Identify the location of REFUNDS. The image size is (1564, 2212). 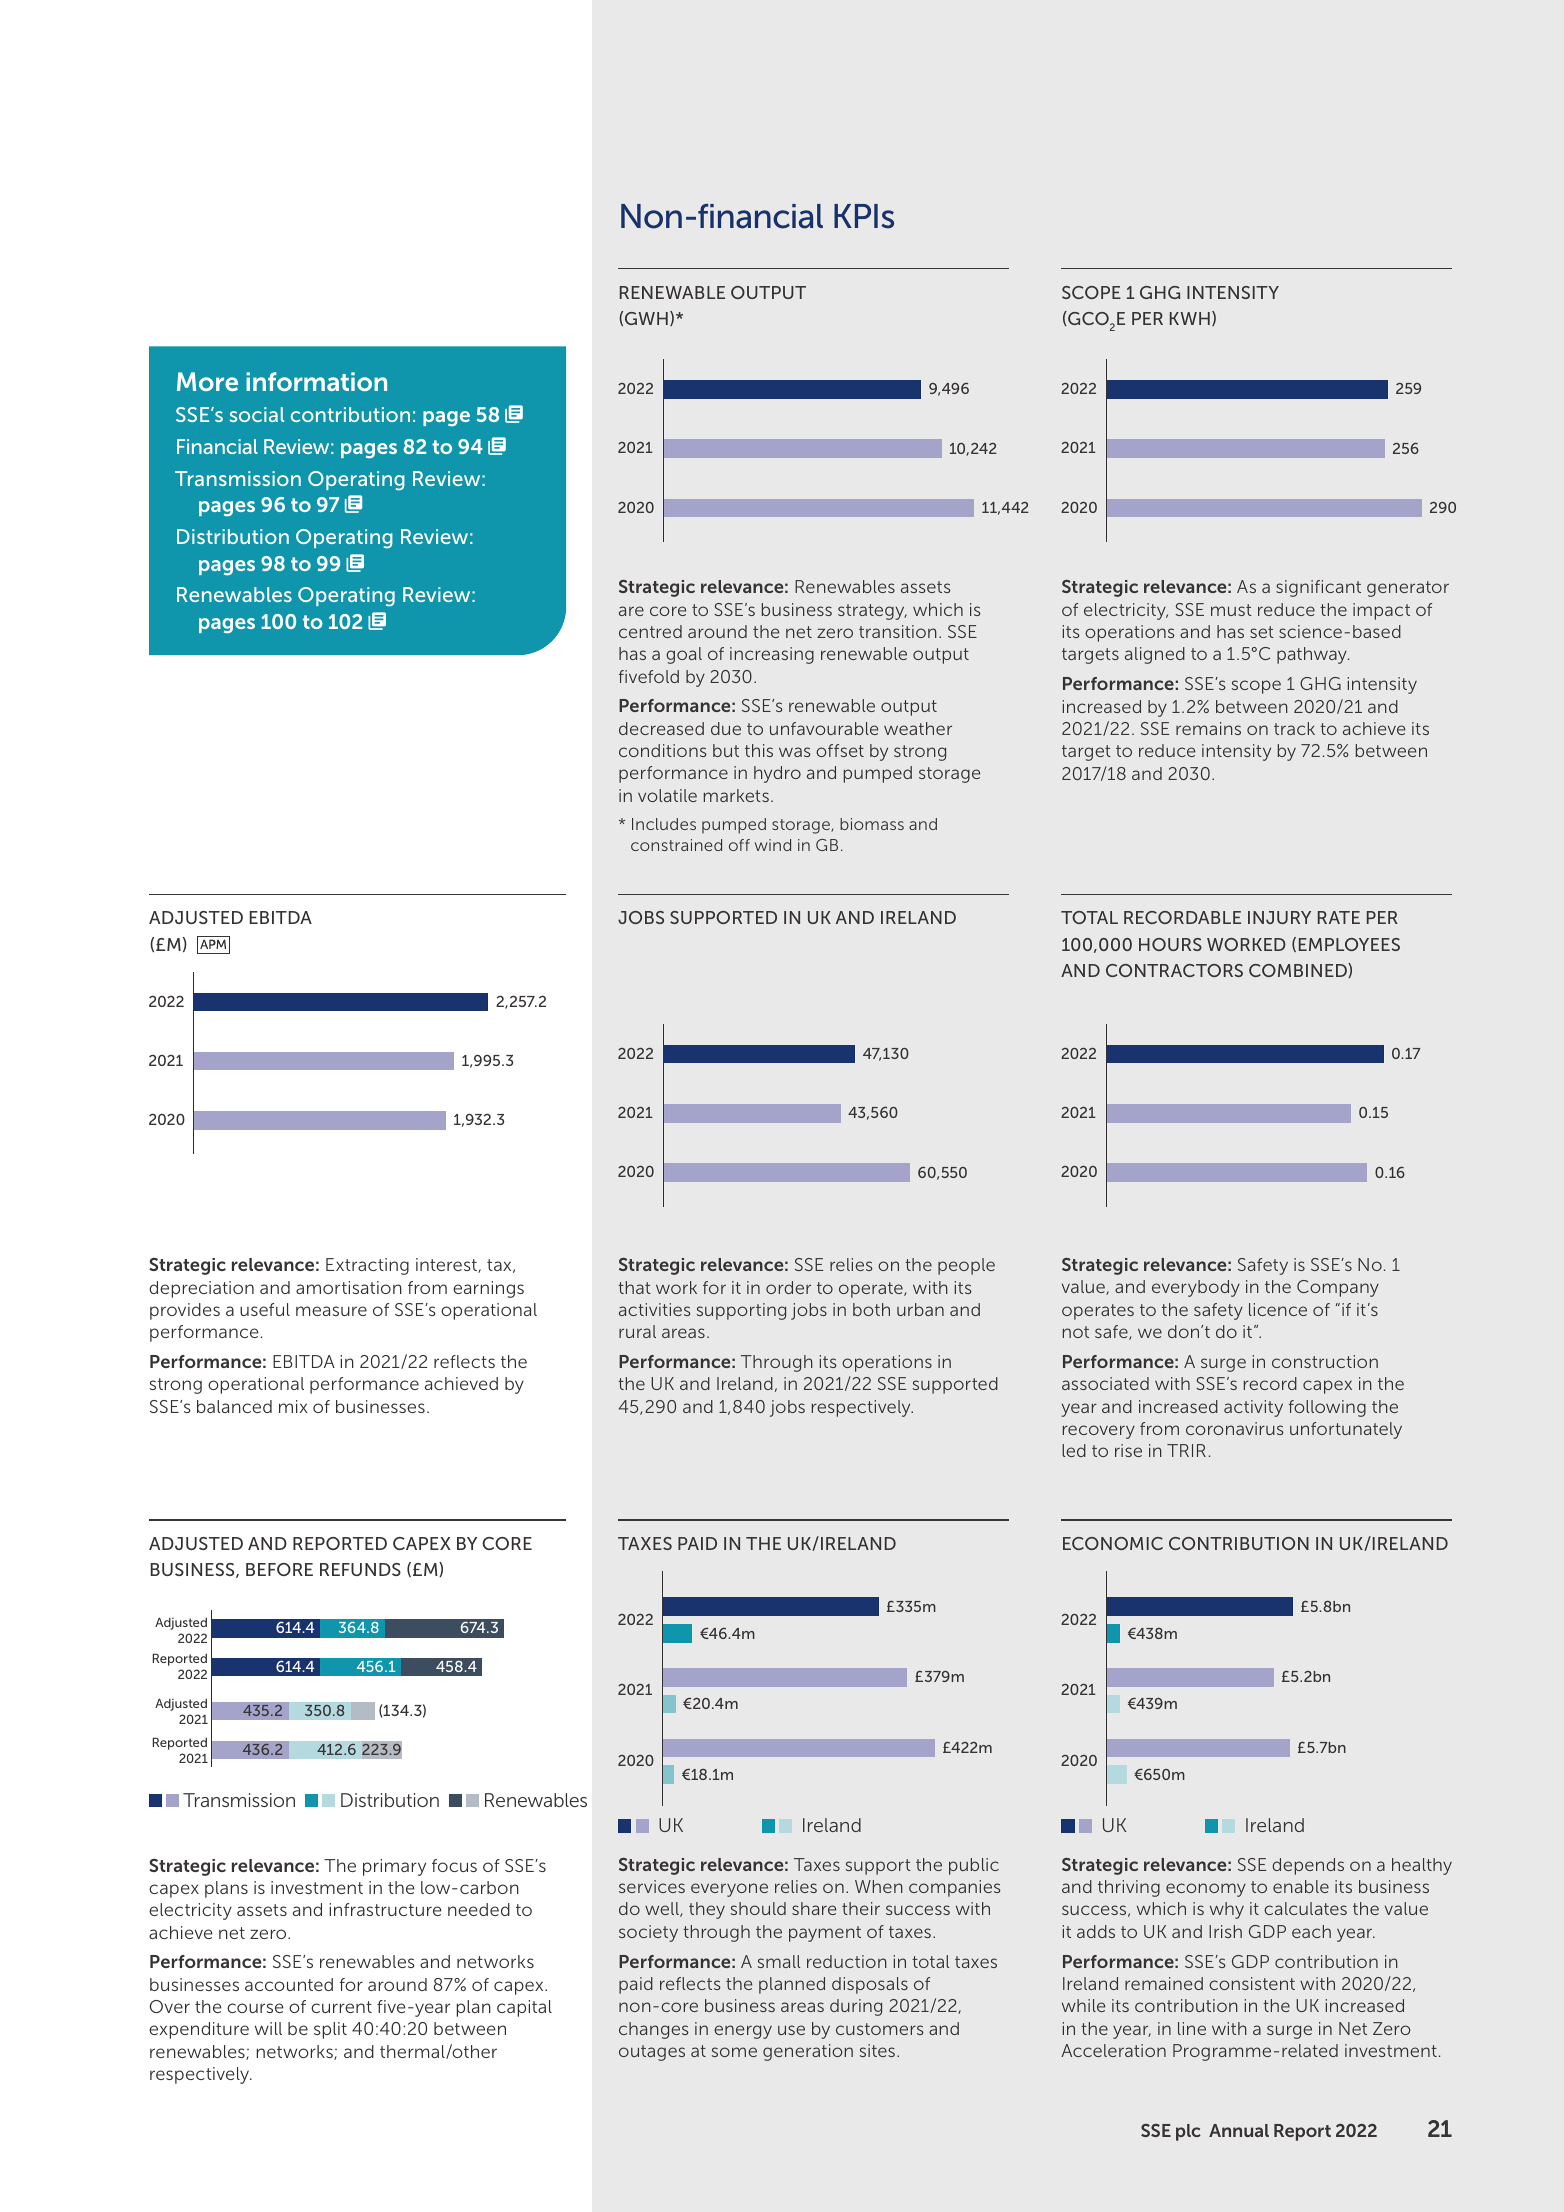
(360, 1569).
